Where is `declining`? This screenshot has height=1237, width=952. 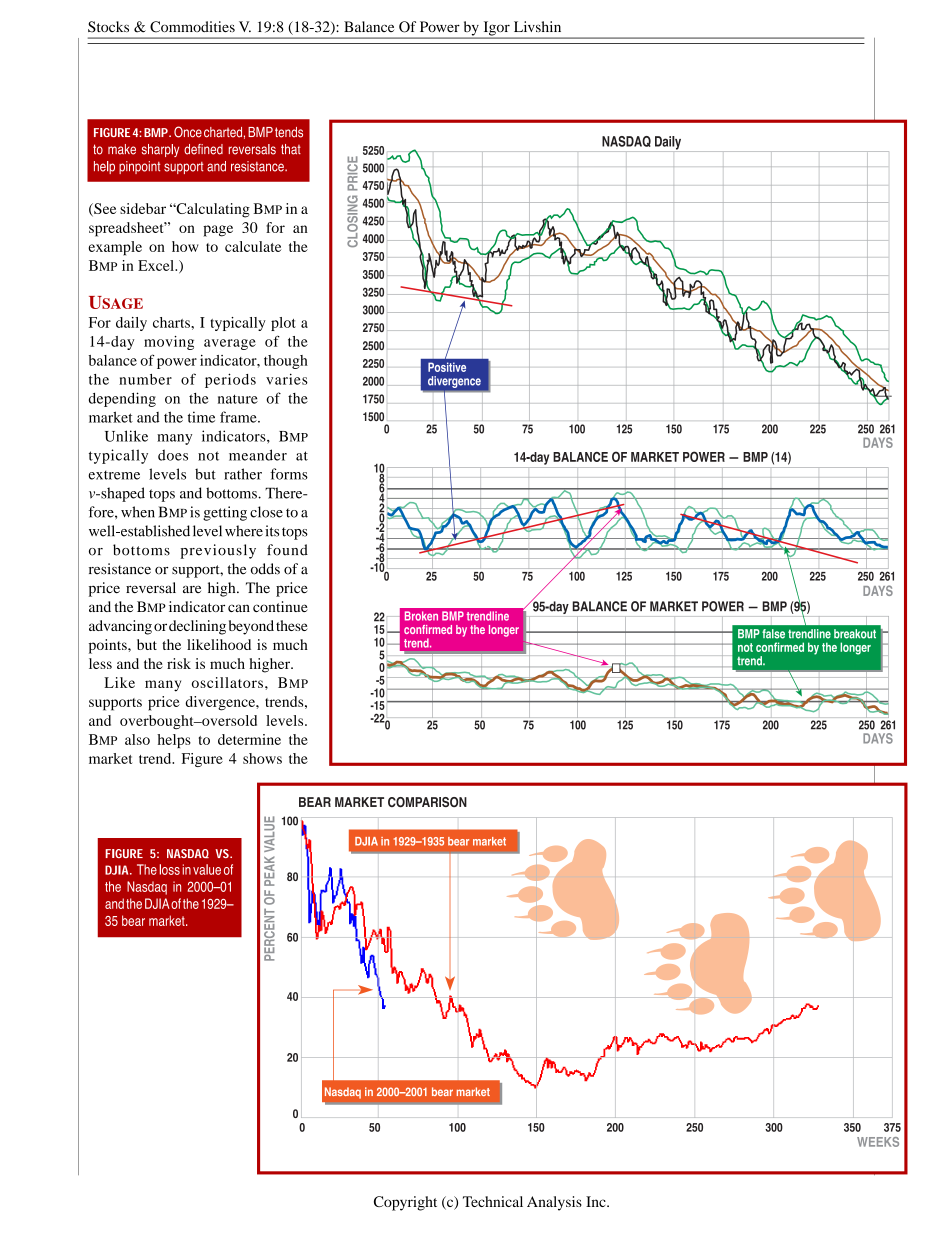 declining is located at coordinates (197, 627).
